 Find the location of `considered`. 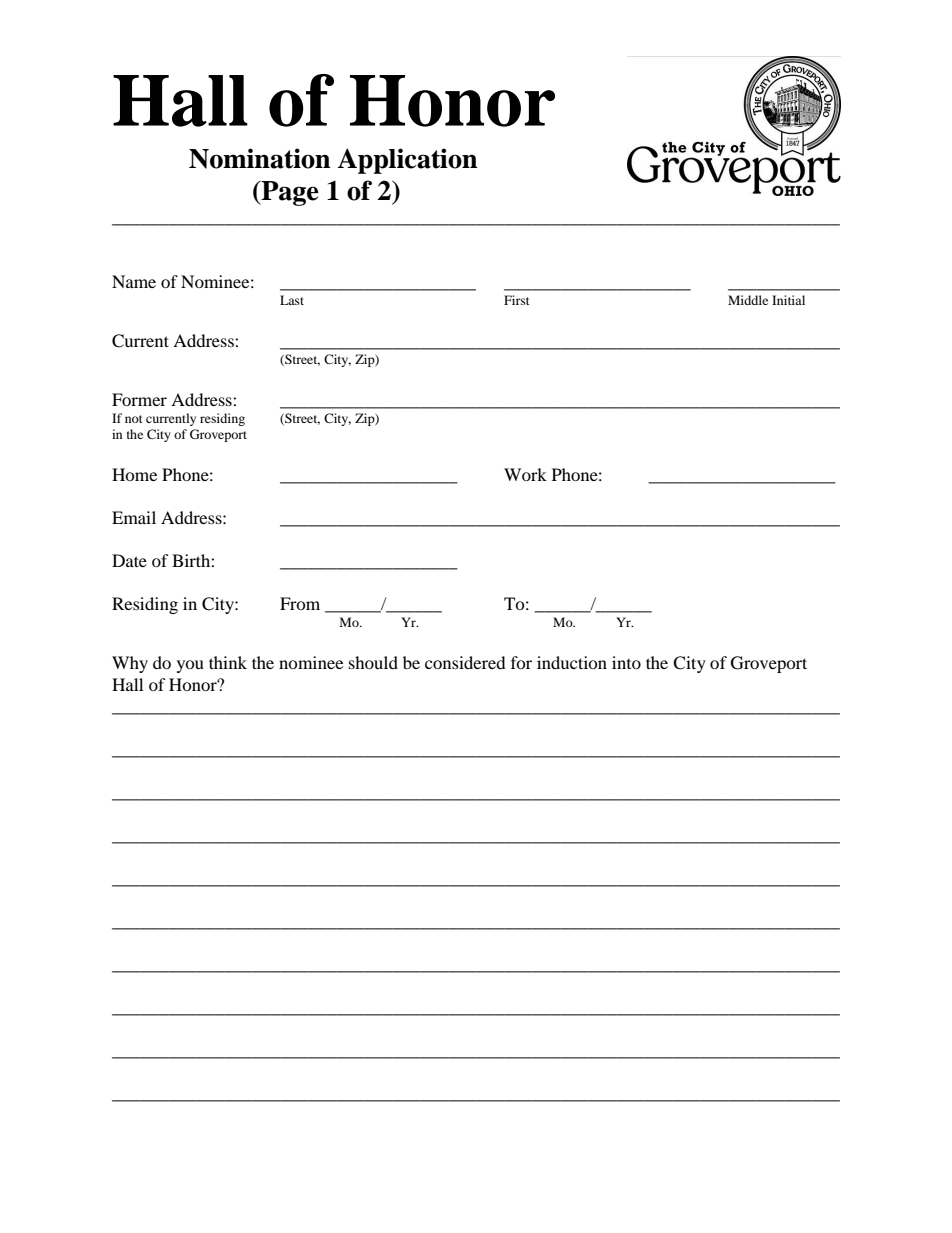

considered is located at coordinates (465, 662).
